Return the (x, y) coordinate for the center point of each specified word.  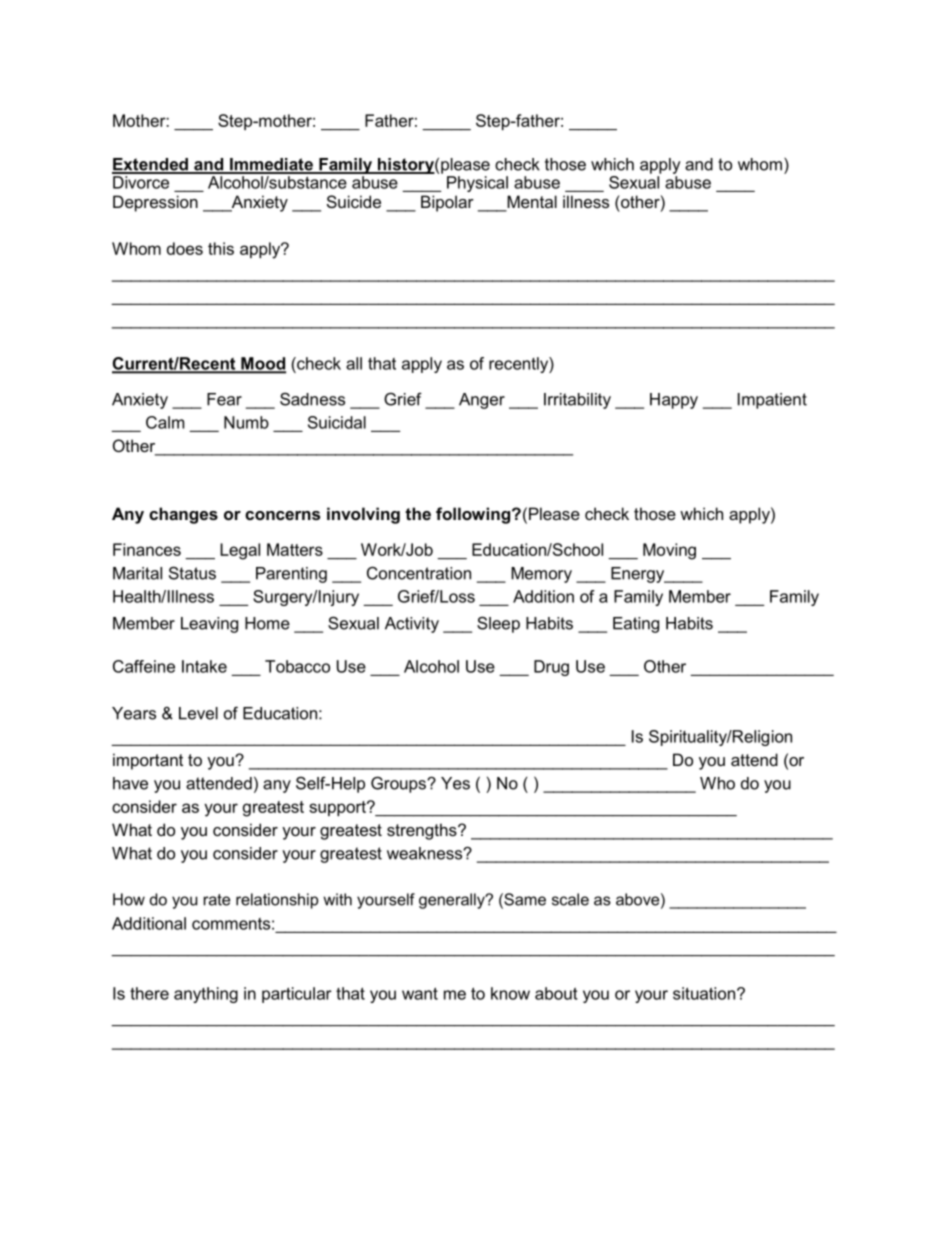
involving (363, 515)
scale (570, 899)
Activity (412, 625)
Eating (636, 625)
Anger (482, 401)
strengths (423, 831)
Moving (669, 551)
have (130, 783)
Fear (224, 399)
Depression (155, 203)
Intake (204, 666)
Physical (477, 184)
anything (206, 995)
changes (183, 515)
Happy (674, 401)
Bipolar (447, 203)
